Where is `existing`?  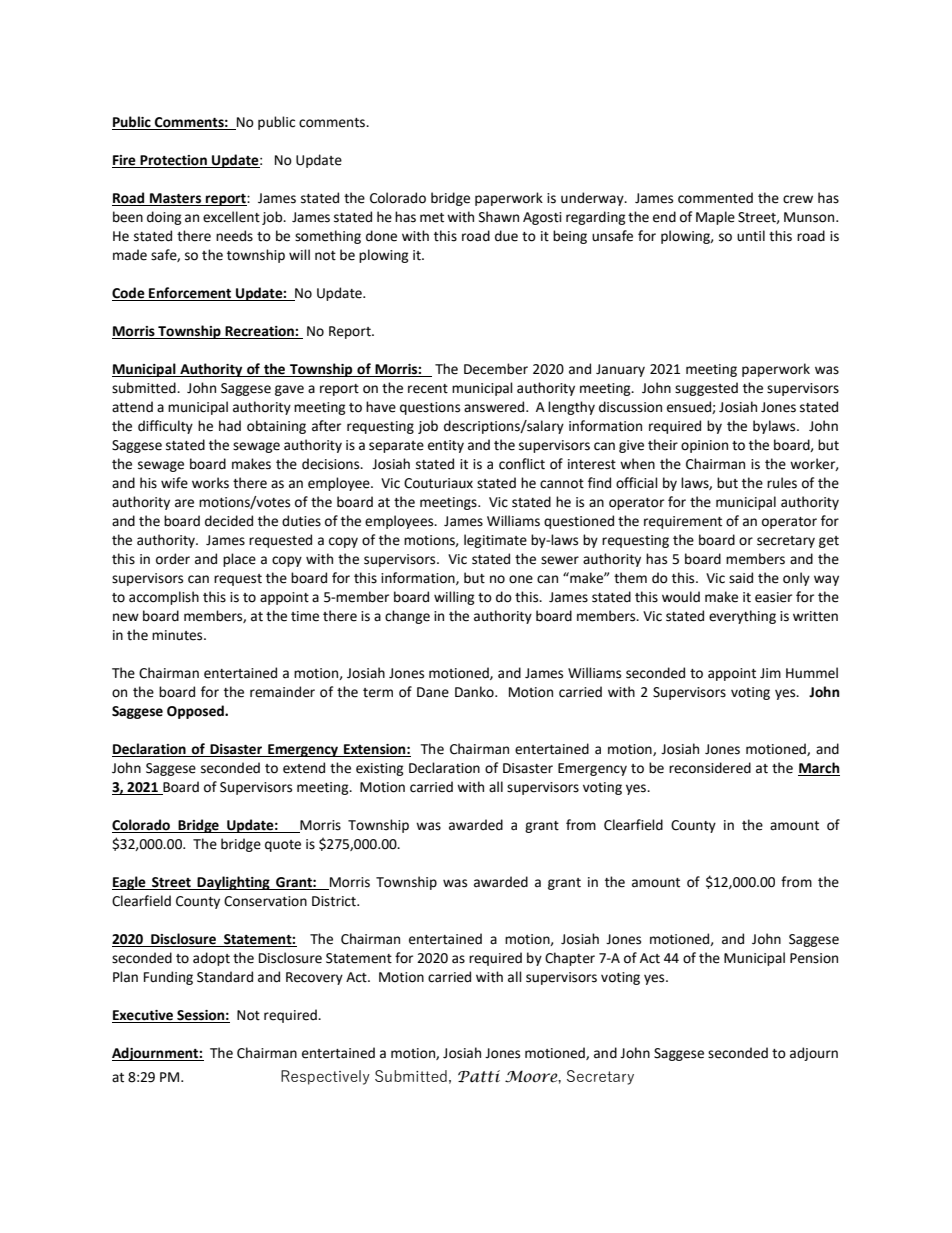 existing is located at coordinates (380, 769).
